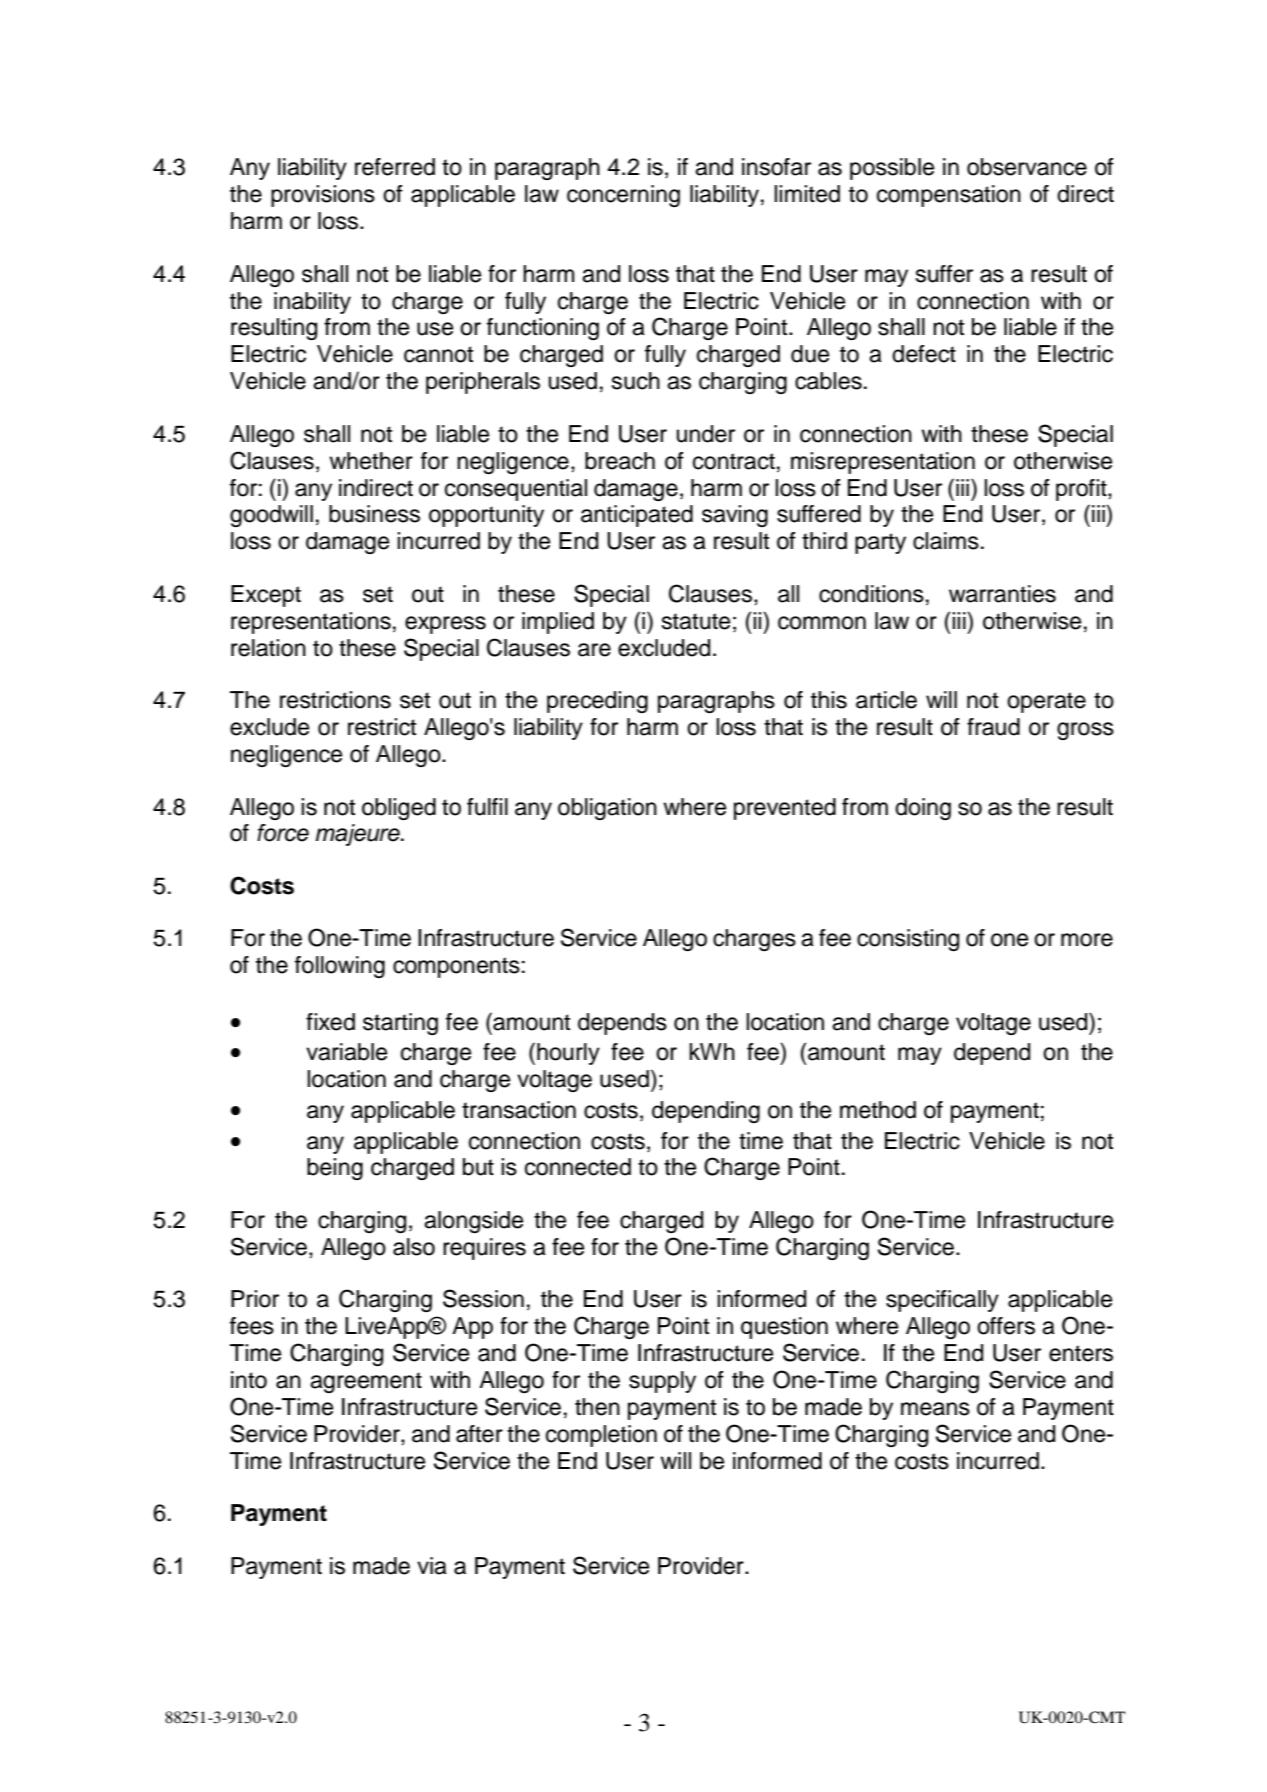  I want to click on provisions, so click(323, 196).
